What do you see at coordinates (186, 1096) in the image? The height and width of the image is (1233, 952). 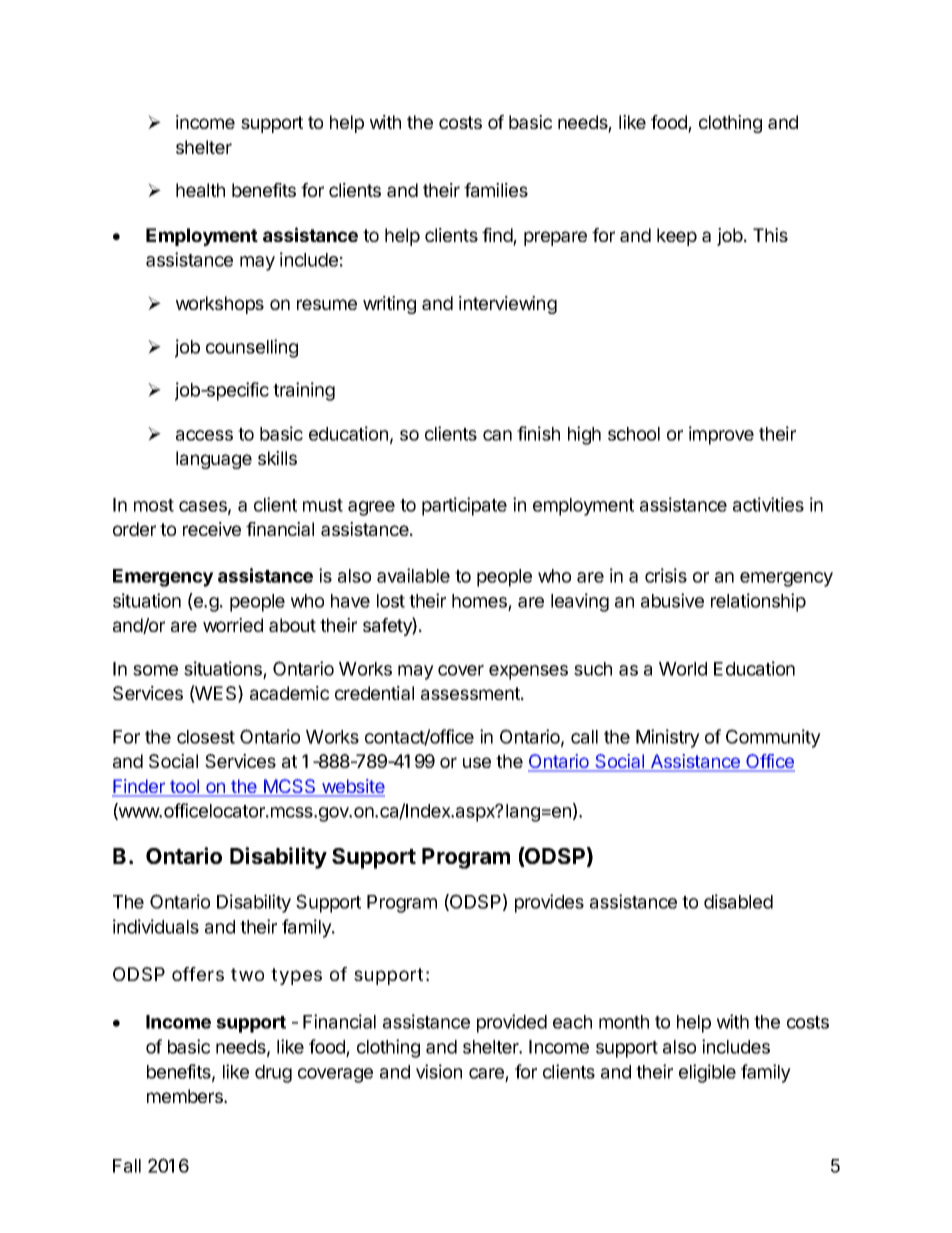 I see `members` at bounding box center [186, 1096].
